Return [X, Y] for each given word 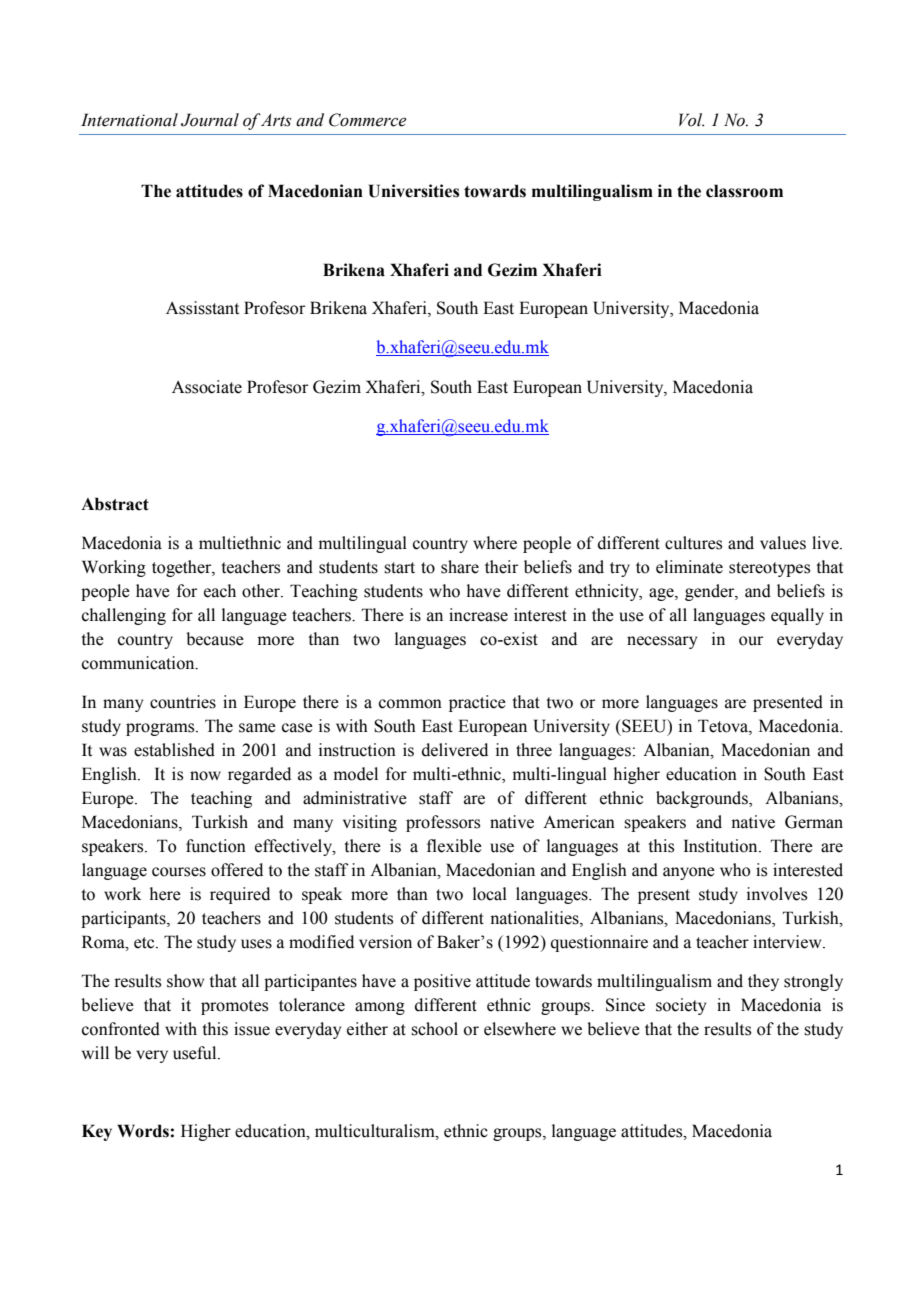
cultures [693, 543]
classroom [744, 191]
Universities [414, 191]
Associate [207, 387]
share [460, 567]
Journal [210, 120]
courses [179, 872]
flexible [454, 846]
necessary [662, 642]
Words [143, 1131]
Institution [722, 846]
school [434, 1029]
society [681, 1006]
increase [478, 615]
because [215, 639]
